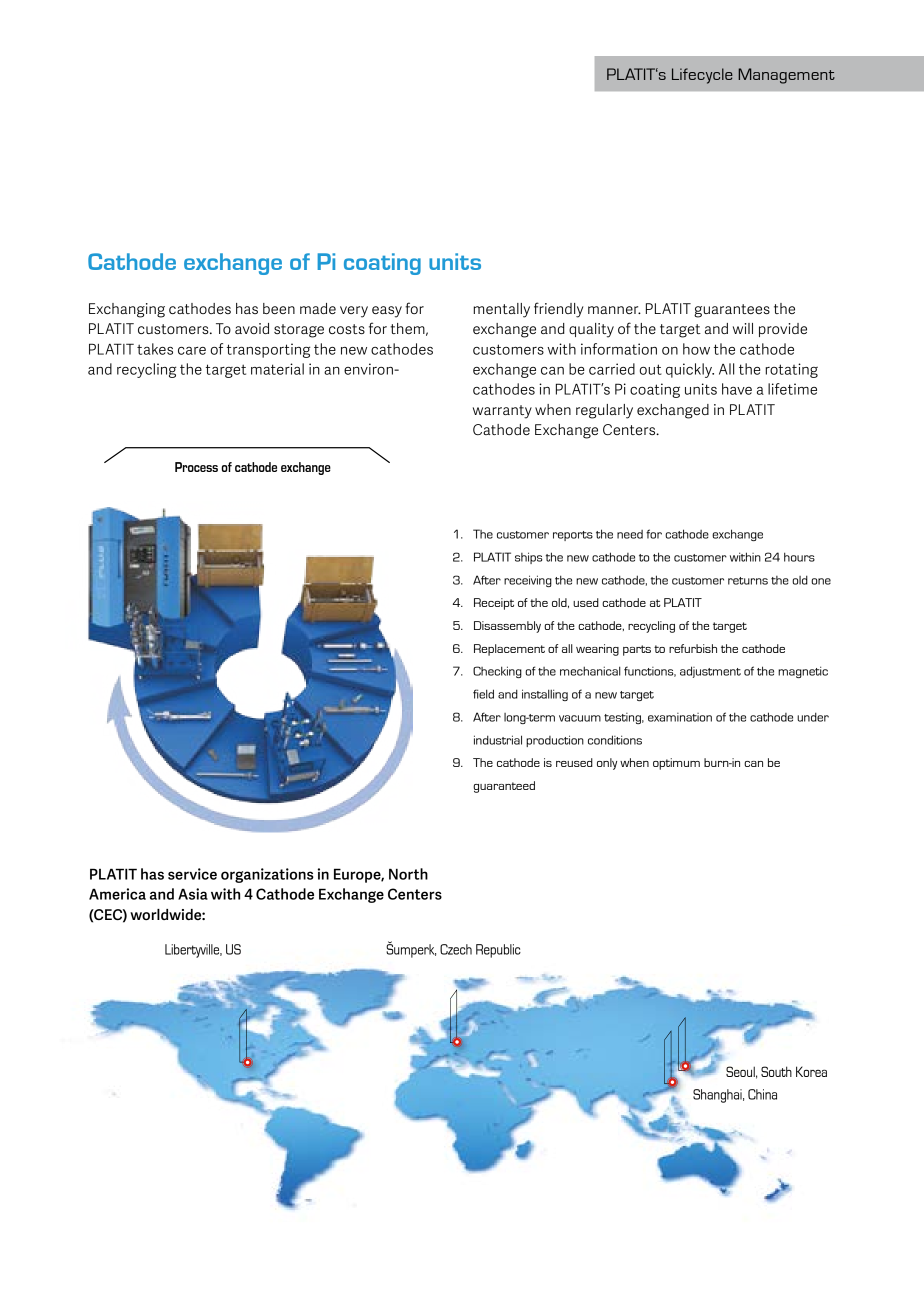  I want to click on service, so click(192, 874).
